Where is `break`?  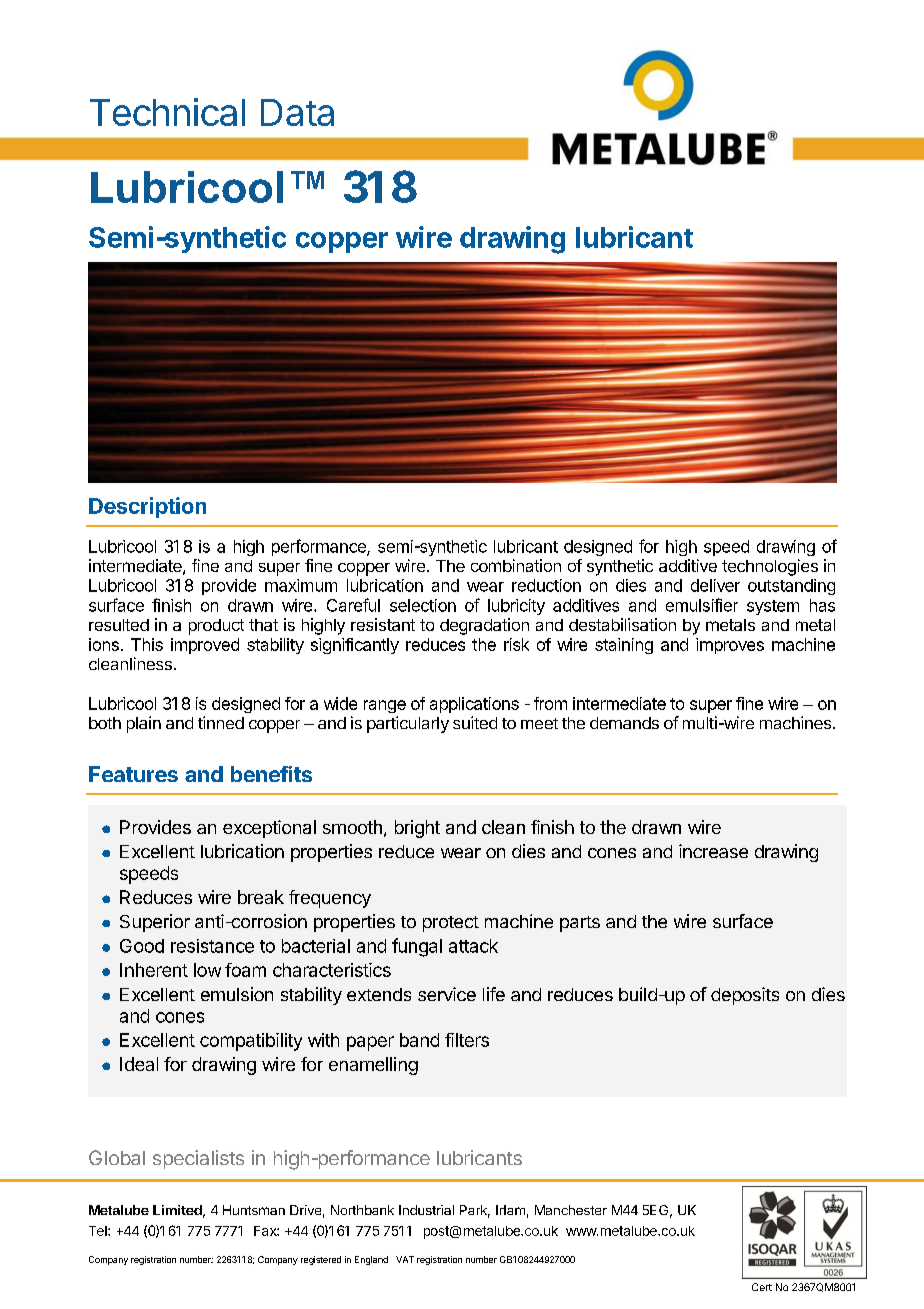
break is located at coordinates (261, 897).
